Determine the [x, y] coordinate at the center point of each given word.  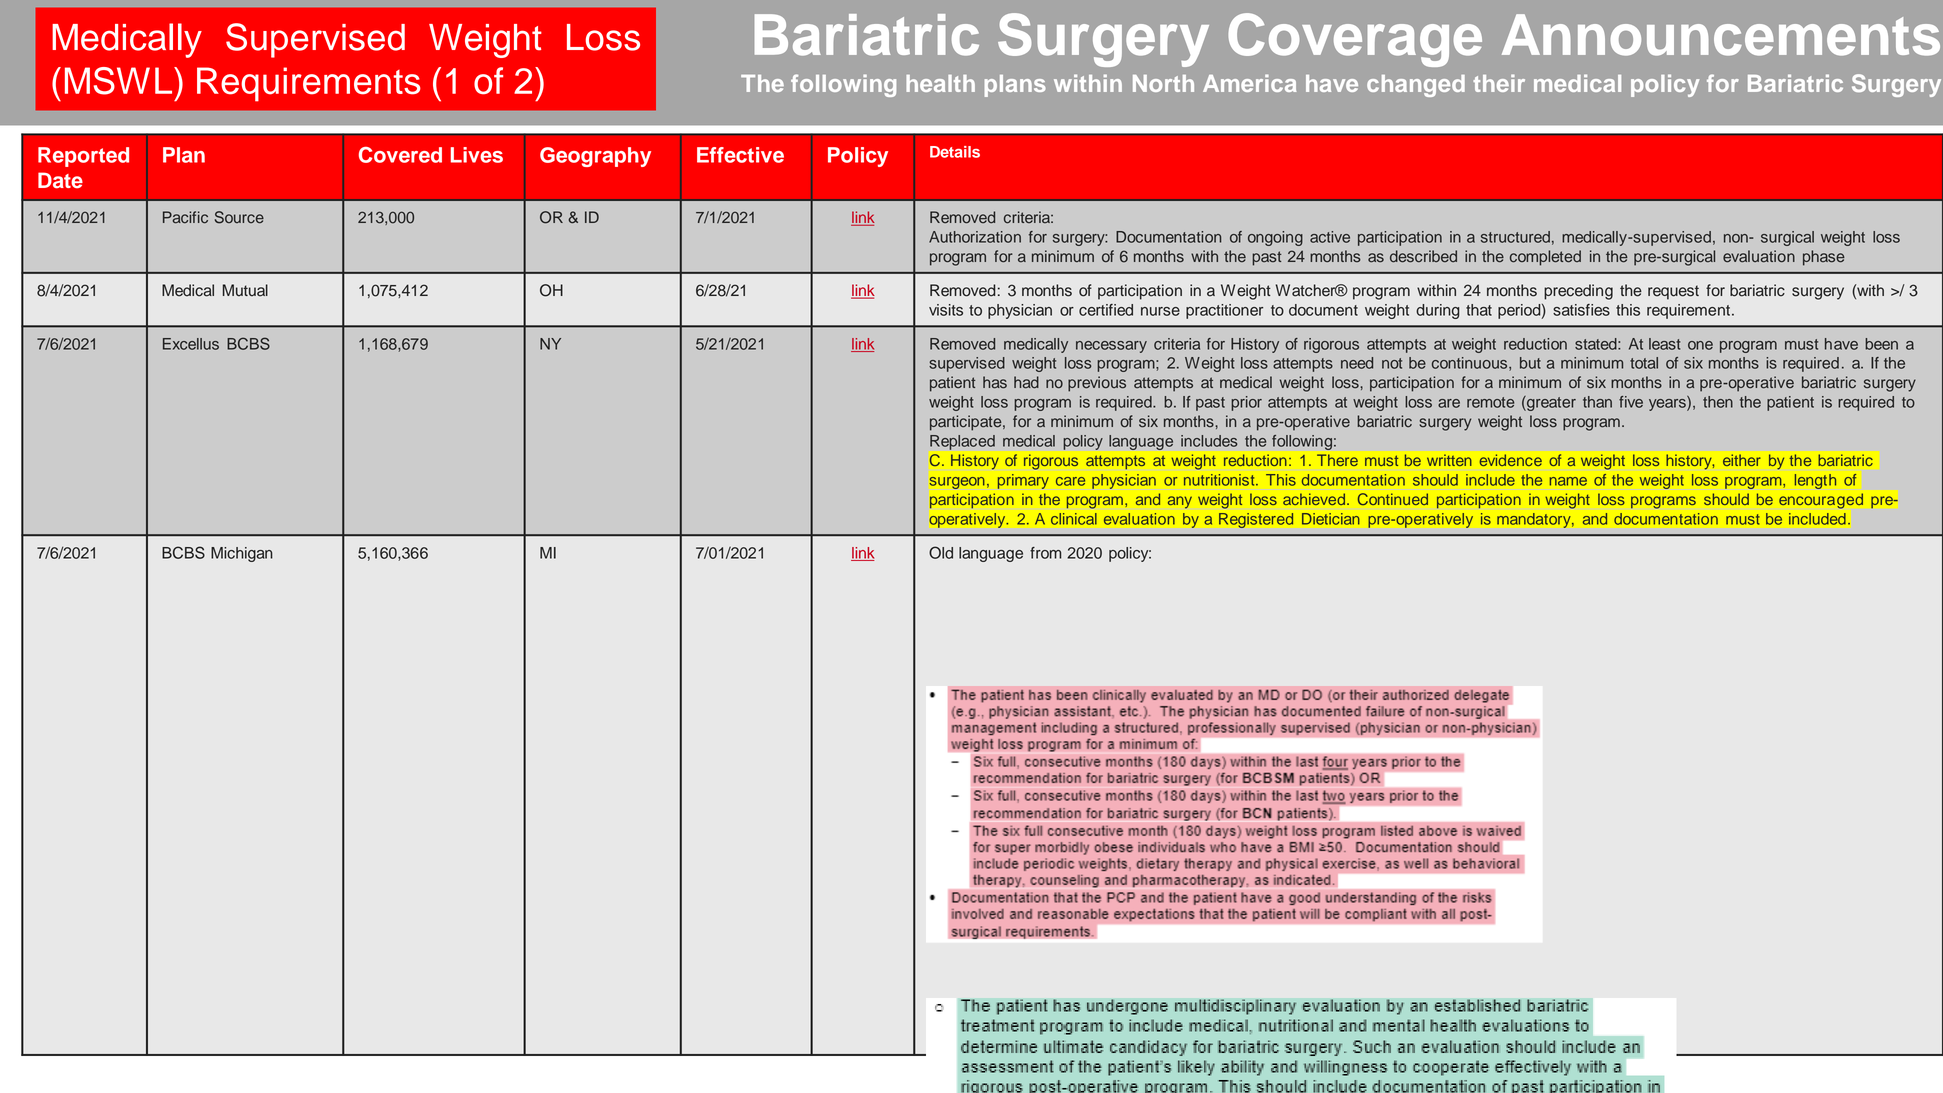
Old [941, 552]
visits [946, 310]
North [1163, 83]
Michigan [242, 554]
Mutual [245, 290]
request [1673, 292]
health [940, 83]
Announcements [1721, 35]
